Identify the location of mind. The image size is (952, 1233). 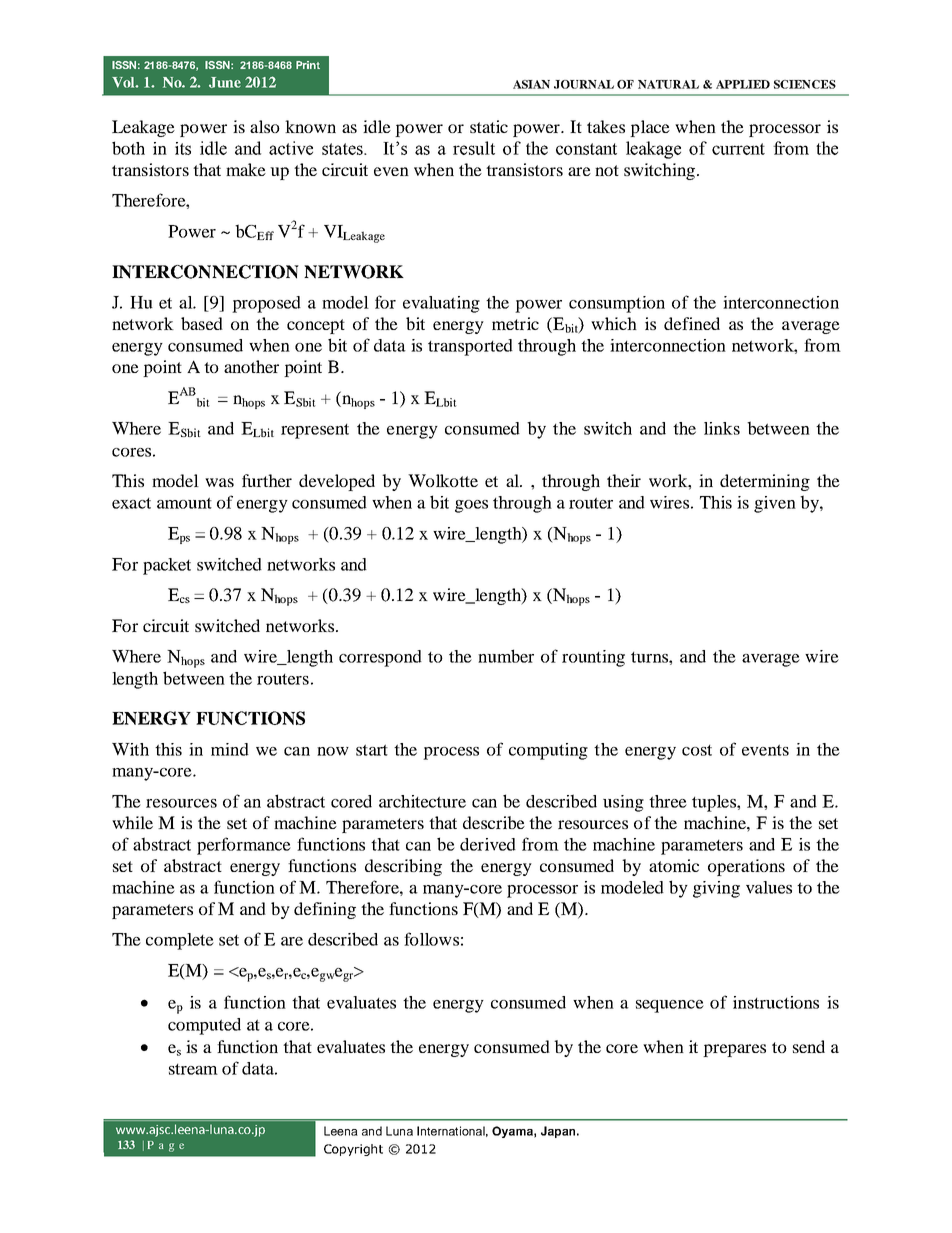
(230, 749).
